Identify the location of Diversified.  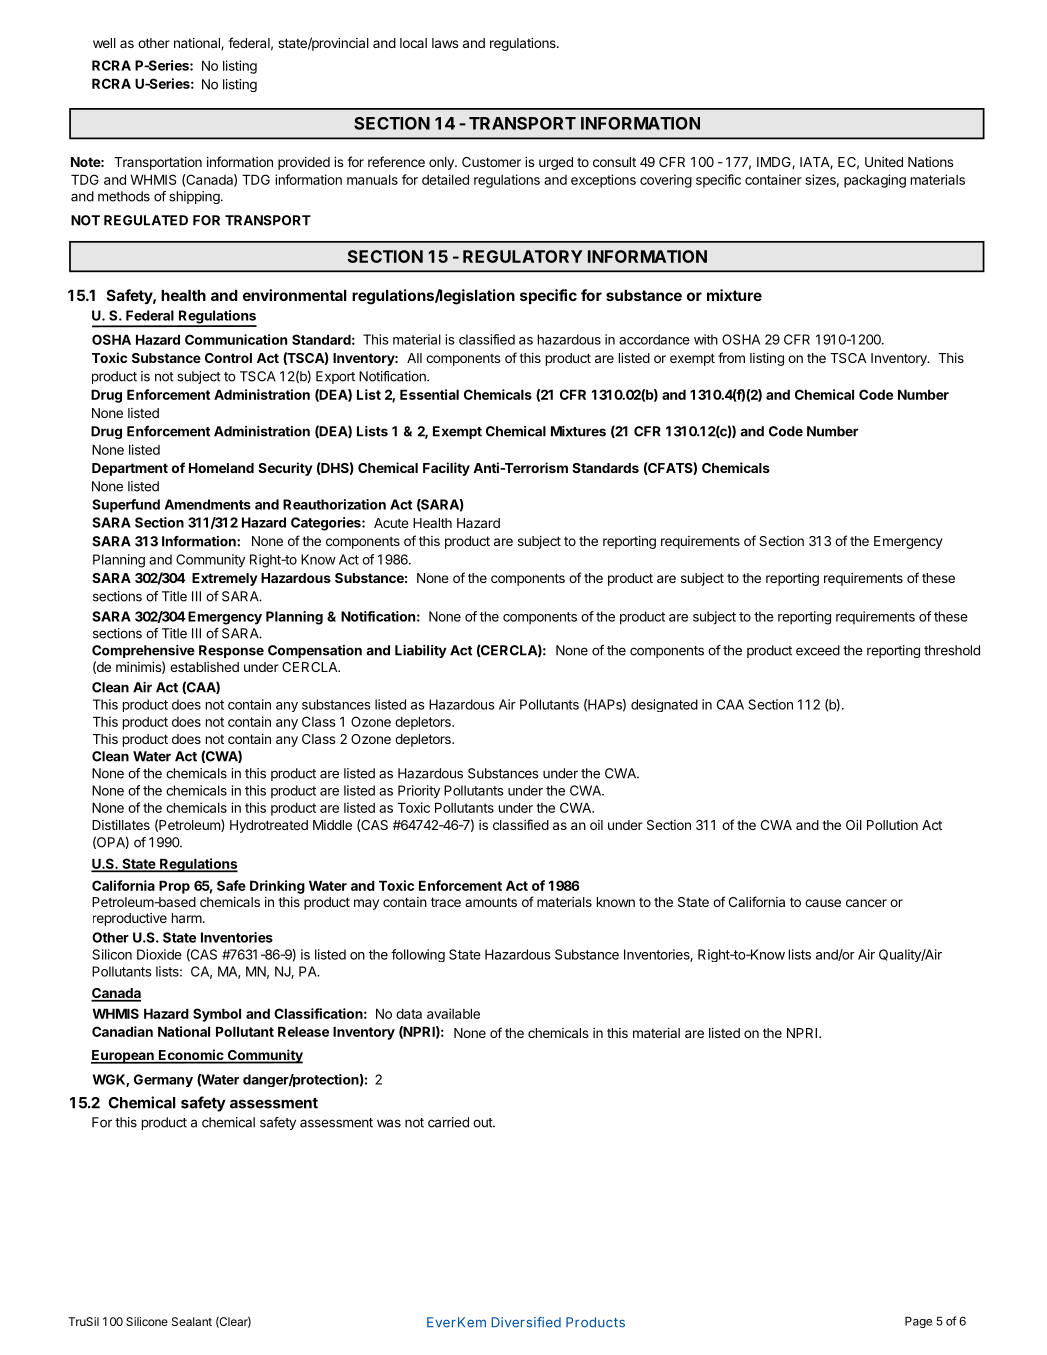
(526, 1322).
